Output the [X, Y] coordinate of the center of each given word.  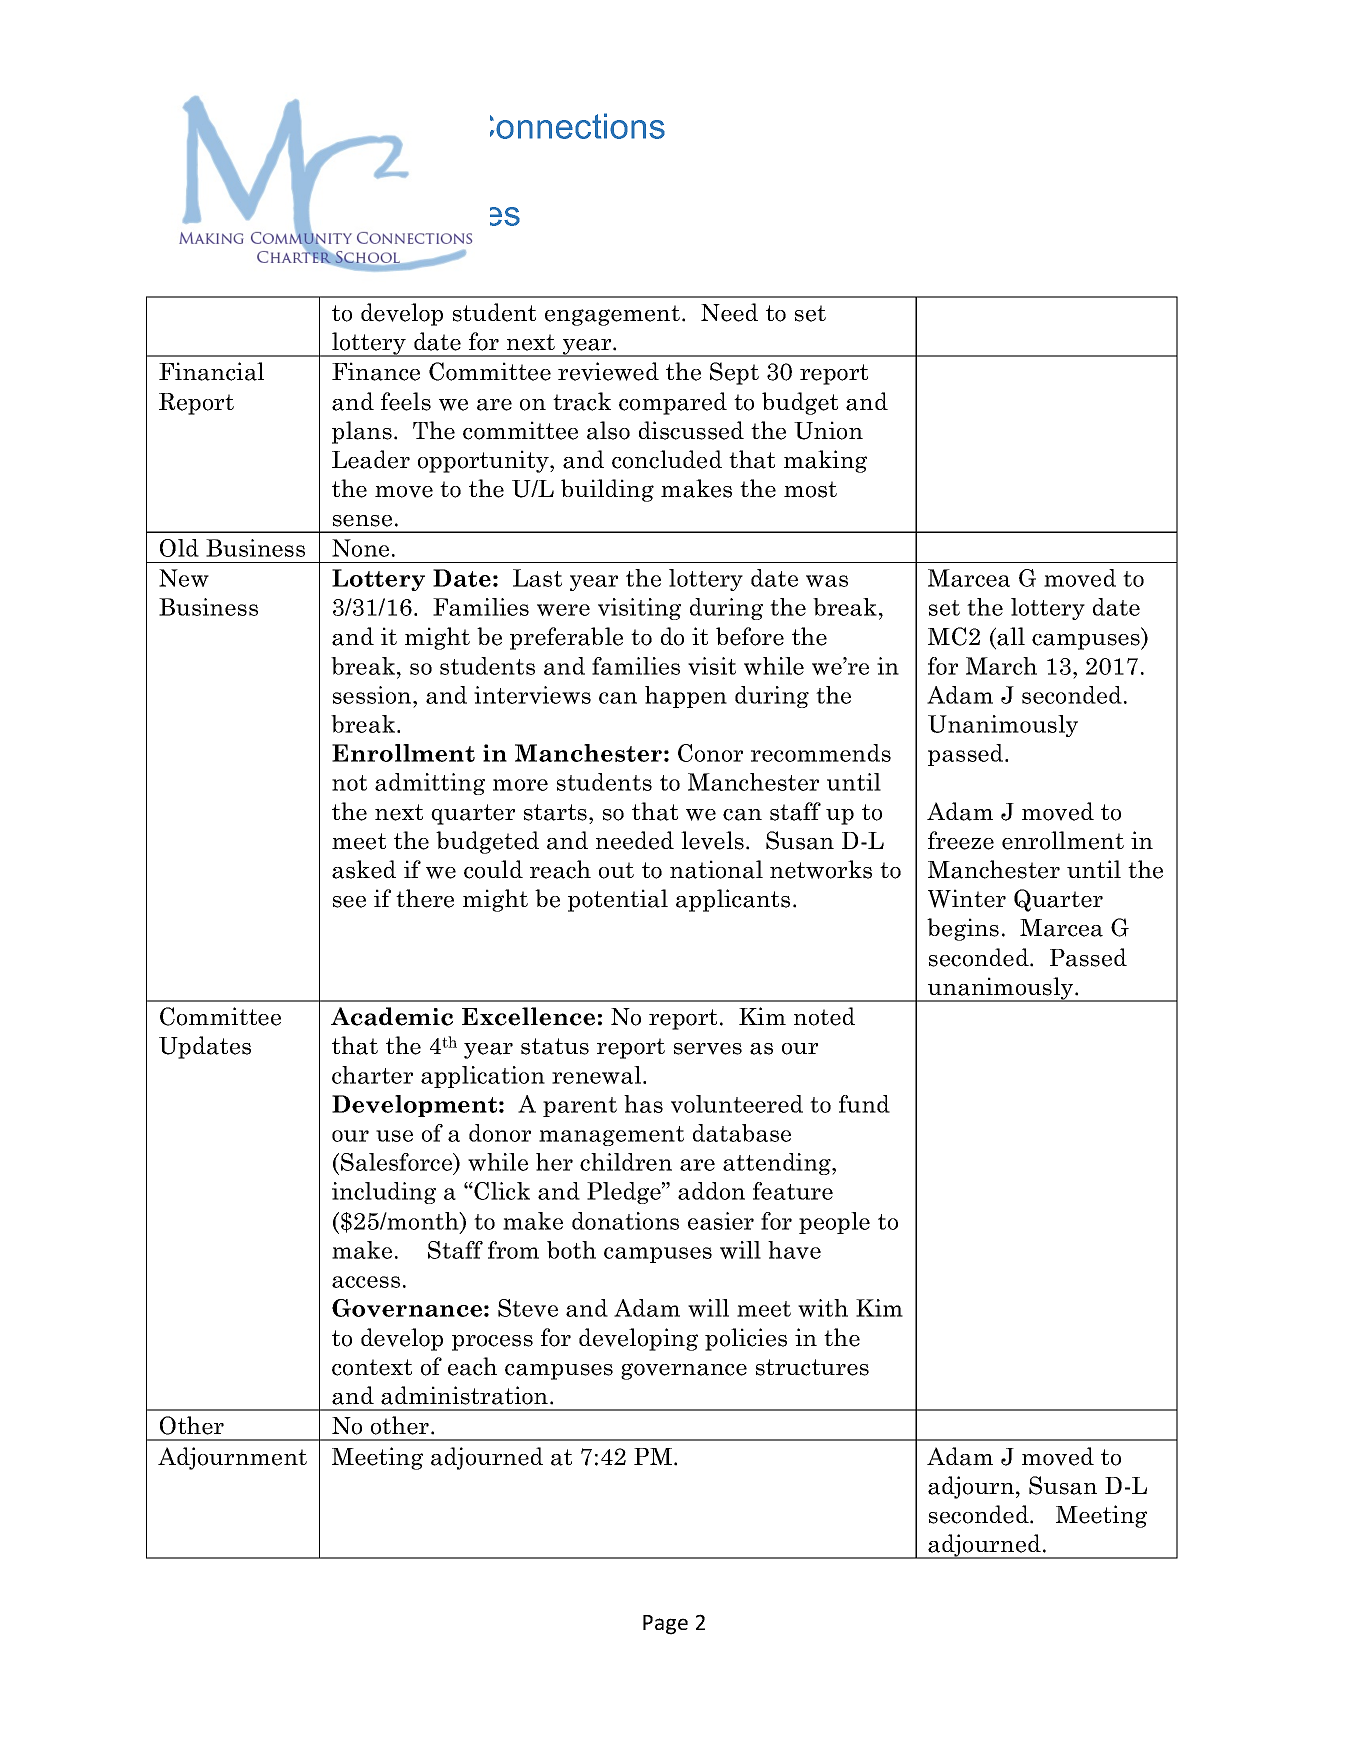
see [349, 902]
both [571, 1250]
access [366, 1282]
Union [828, 430]
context [372, 1367]
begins [963, 929]
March [1001, 666]
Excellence [528, 1016]
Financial [211, 371]
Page [665, 1625]
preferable [566, 638]
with [823, 1308]
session [373, 695]
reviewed [608, 371]
